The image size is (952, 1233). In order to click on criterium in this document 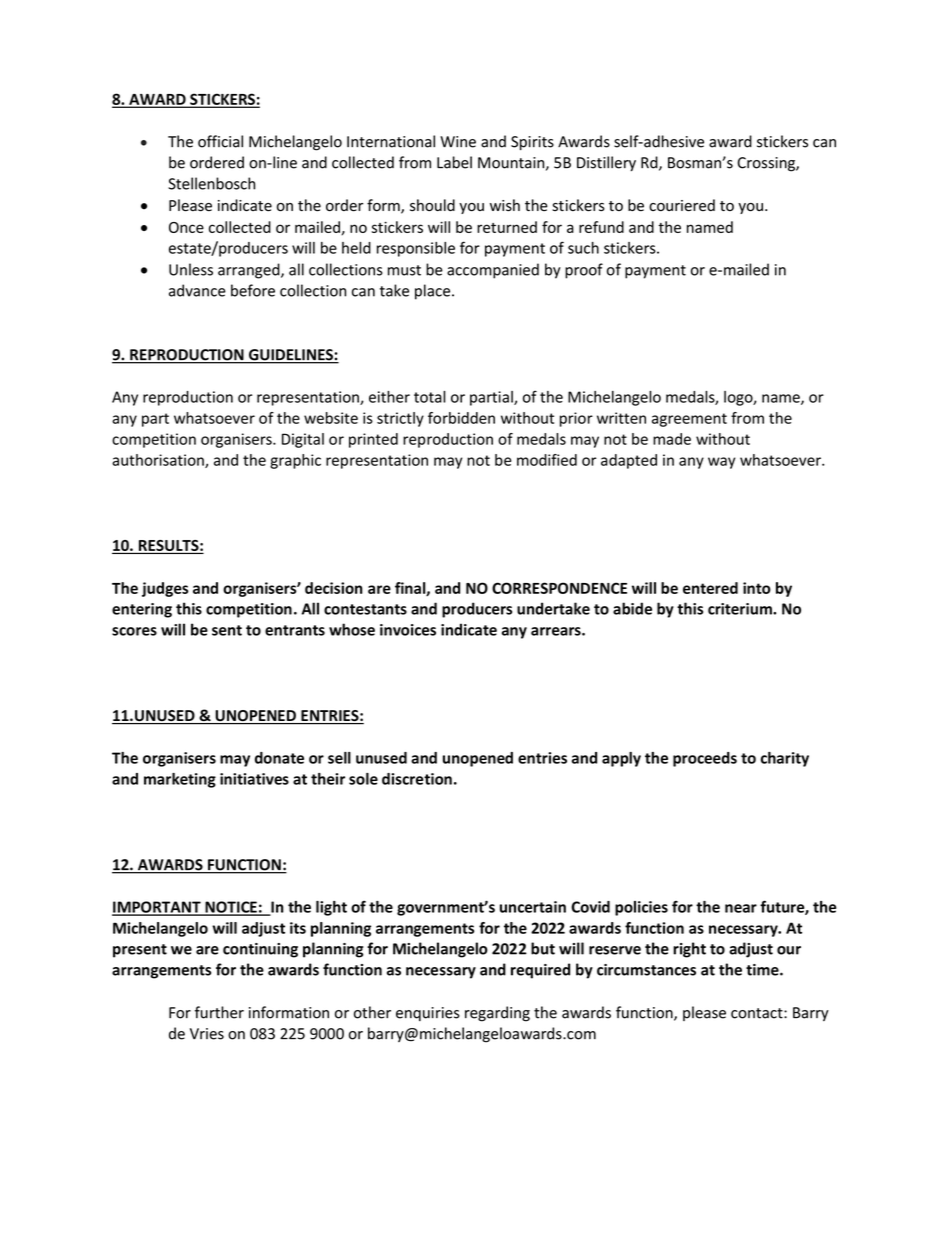, I will do `click(741, 609)`.
